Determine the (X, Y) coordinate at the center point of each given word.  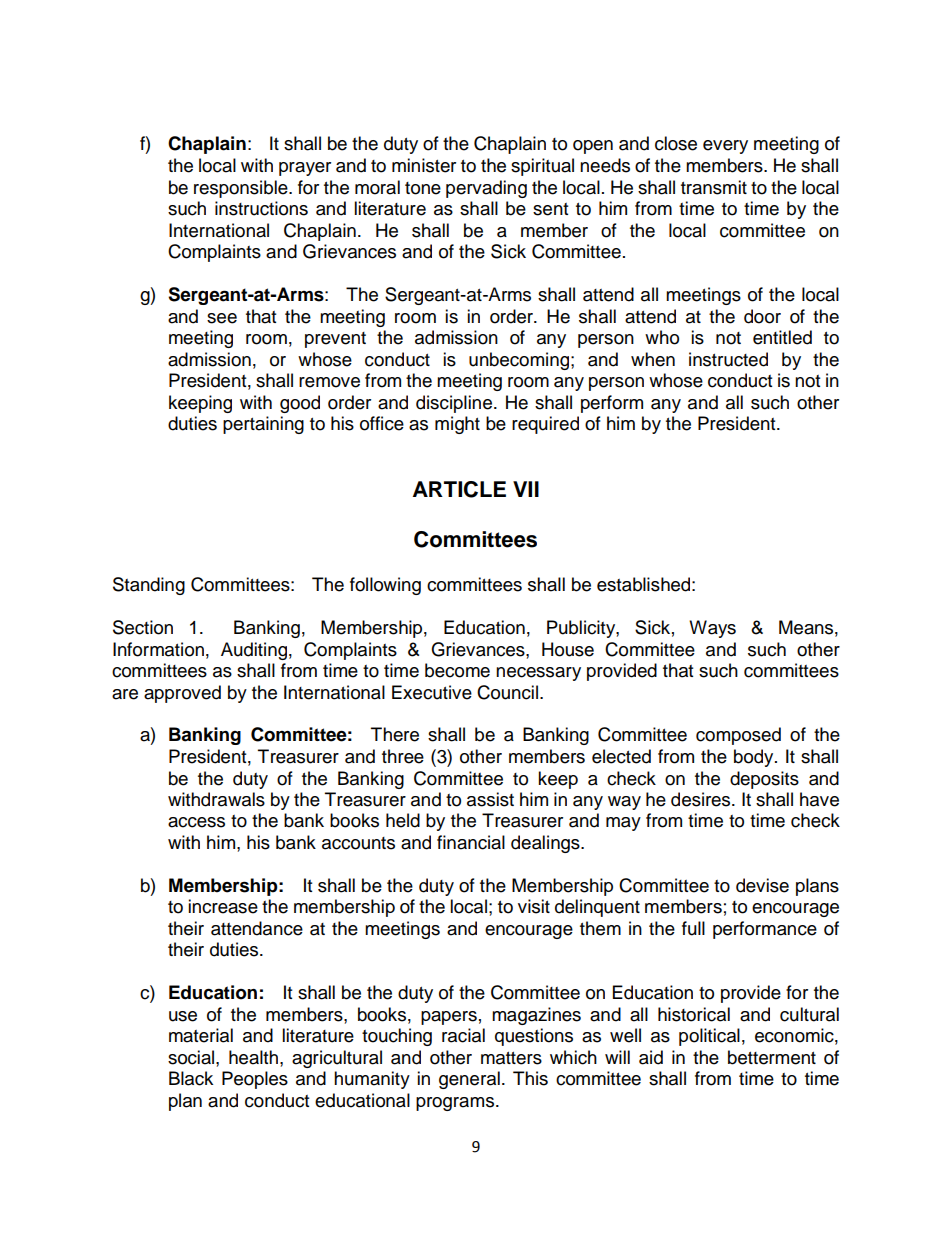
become (457, 670)
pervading (486, 189)
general (469, 1080)
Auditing (254, 651)
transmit (714, 187)
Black (191, 1078)
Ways (712, 629)
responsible (242, 189)
